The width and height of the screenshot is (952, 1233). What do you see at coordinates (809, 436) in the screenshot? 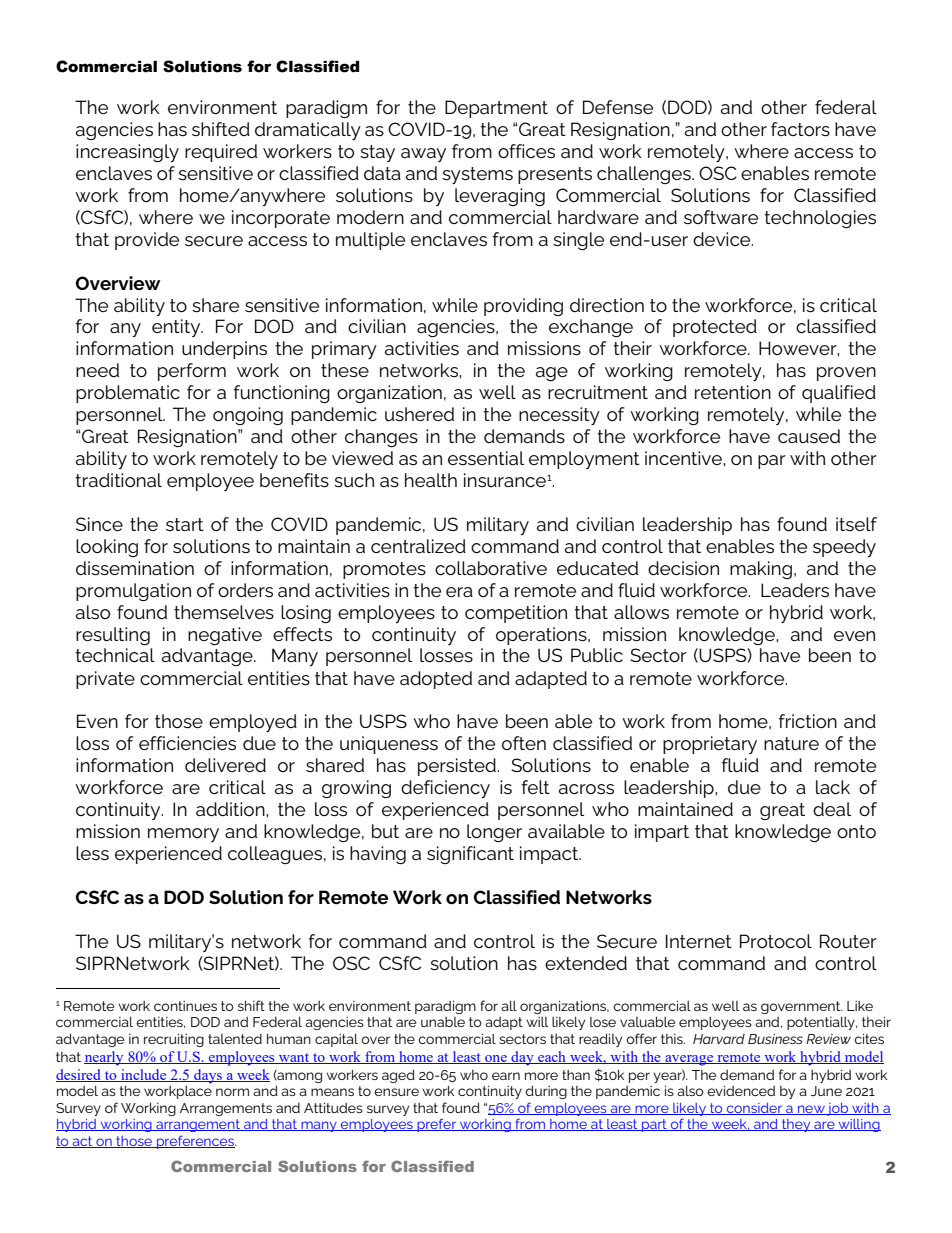
I see `caused` at bounding box center [809, 436].
